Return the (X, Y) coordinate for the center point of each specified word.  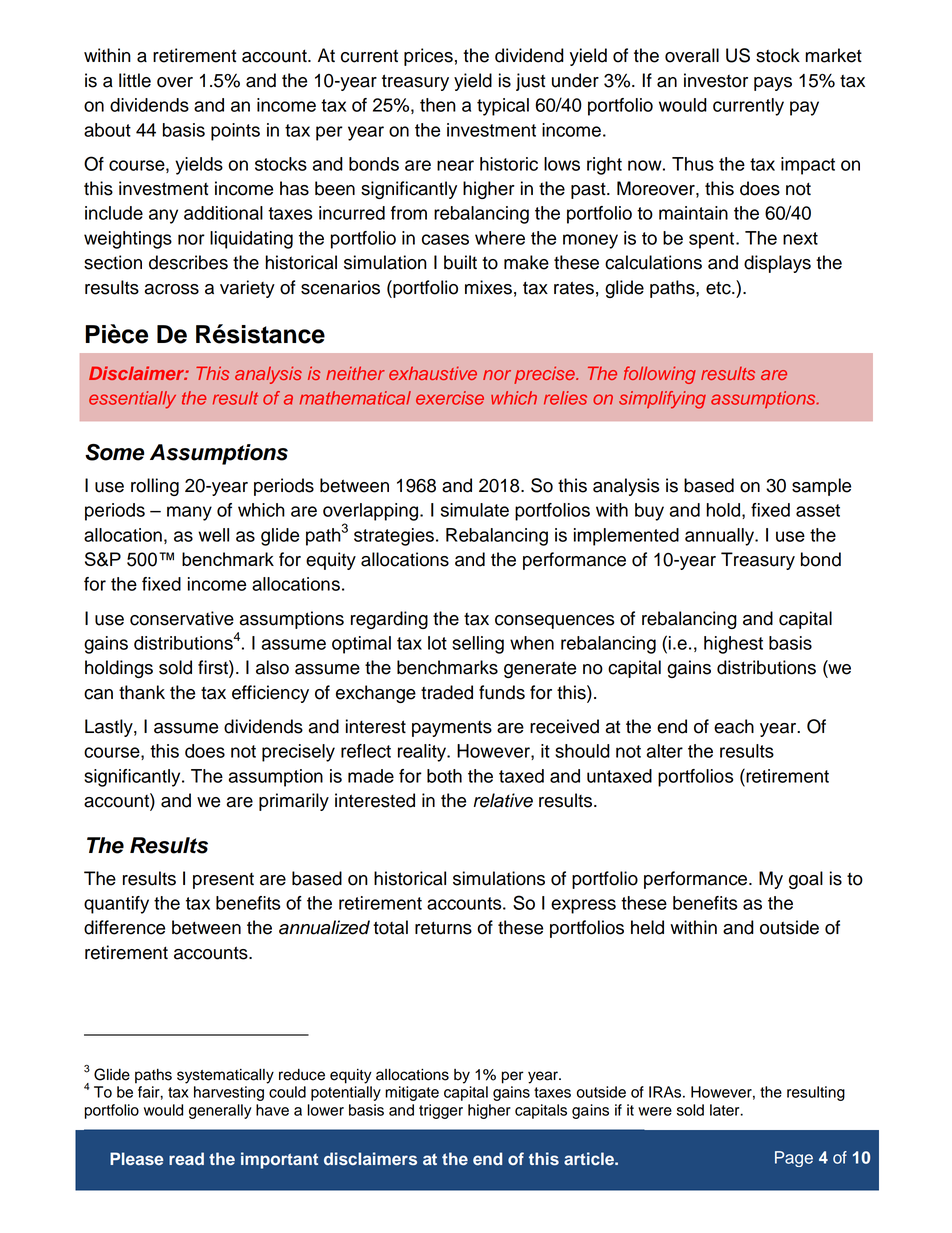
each (734, 726)
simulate (475, 510)
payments (452, 729)
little (135, 80)
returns (443, 928)
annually (720, 537)
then (438, 105)
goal (806, 880)
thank (142, 692)
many (189, 513)
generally (220, 1111)
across (171, 289)
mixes (488, 287)
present (223, 881)
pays (773, 84)
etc (719, 288)
